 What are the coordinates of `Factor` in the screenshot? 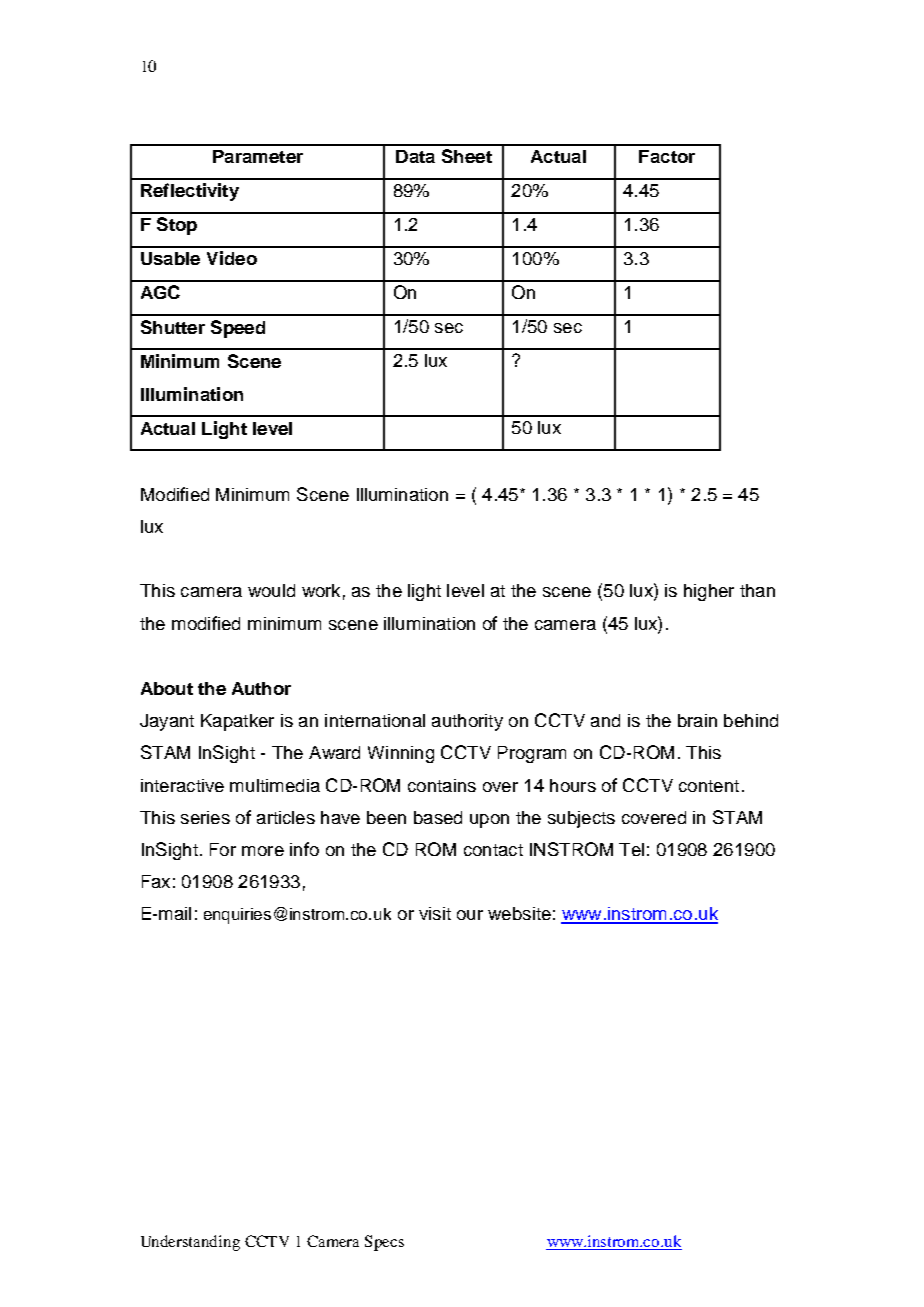 It's located at (667, 156).
